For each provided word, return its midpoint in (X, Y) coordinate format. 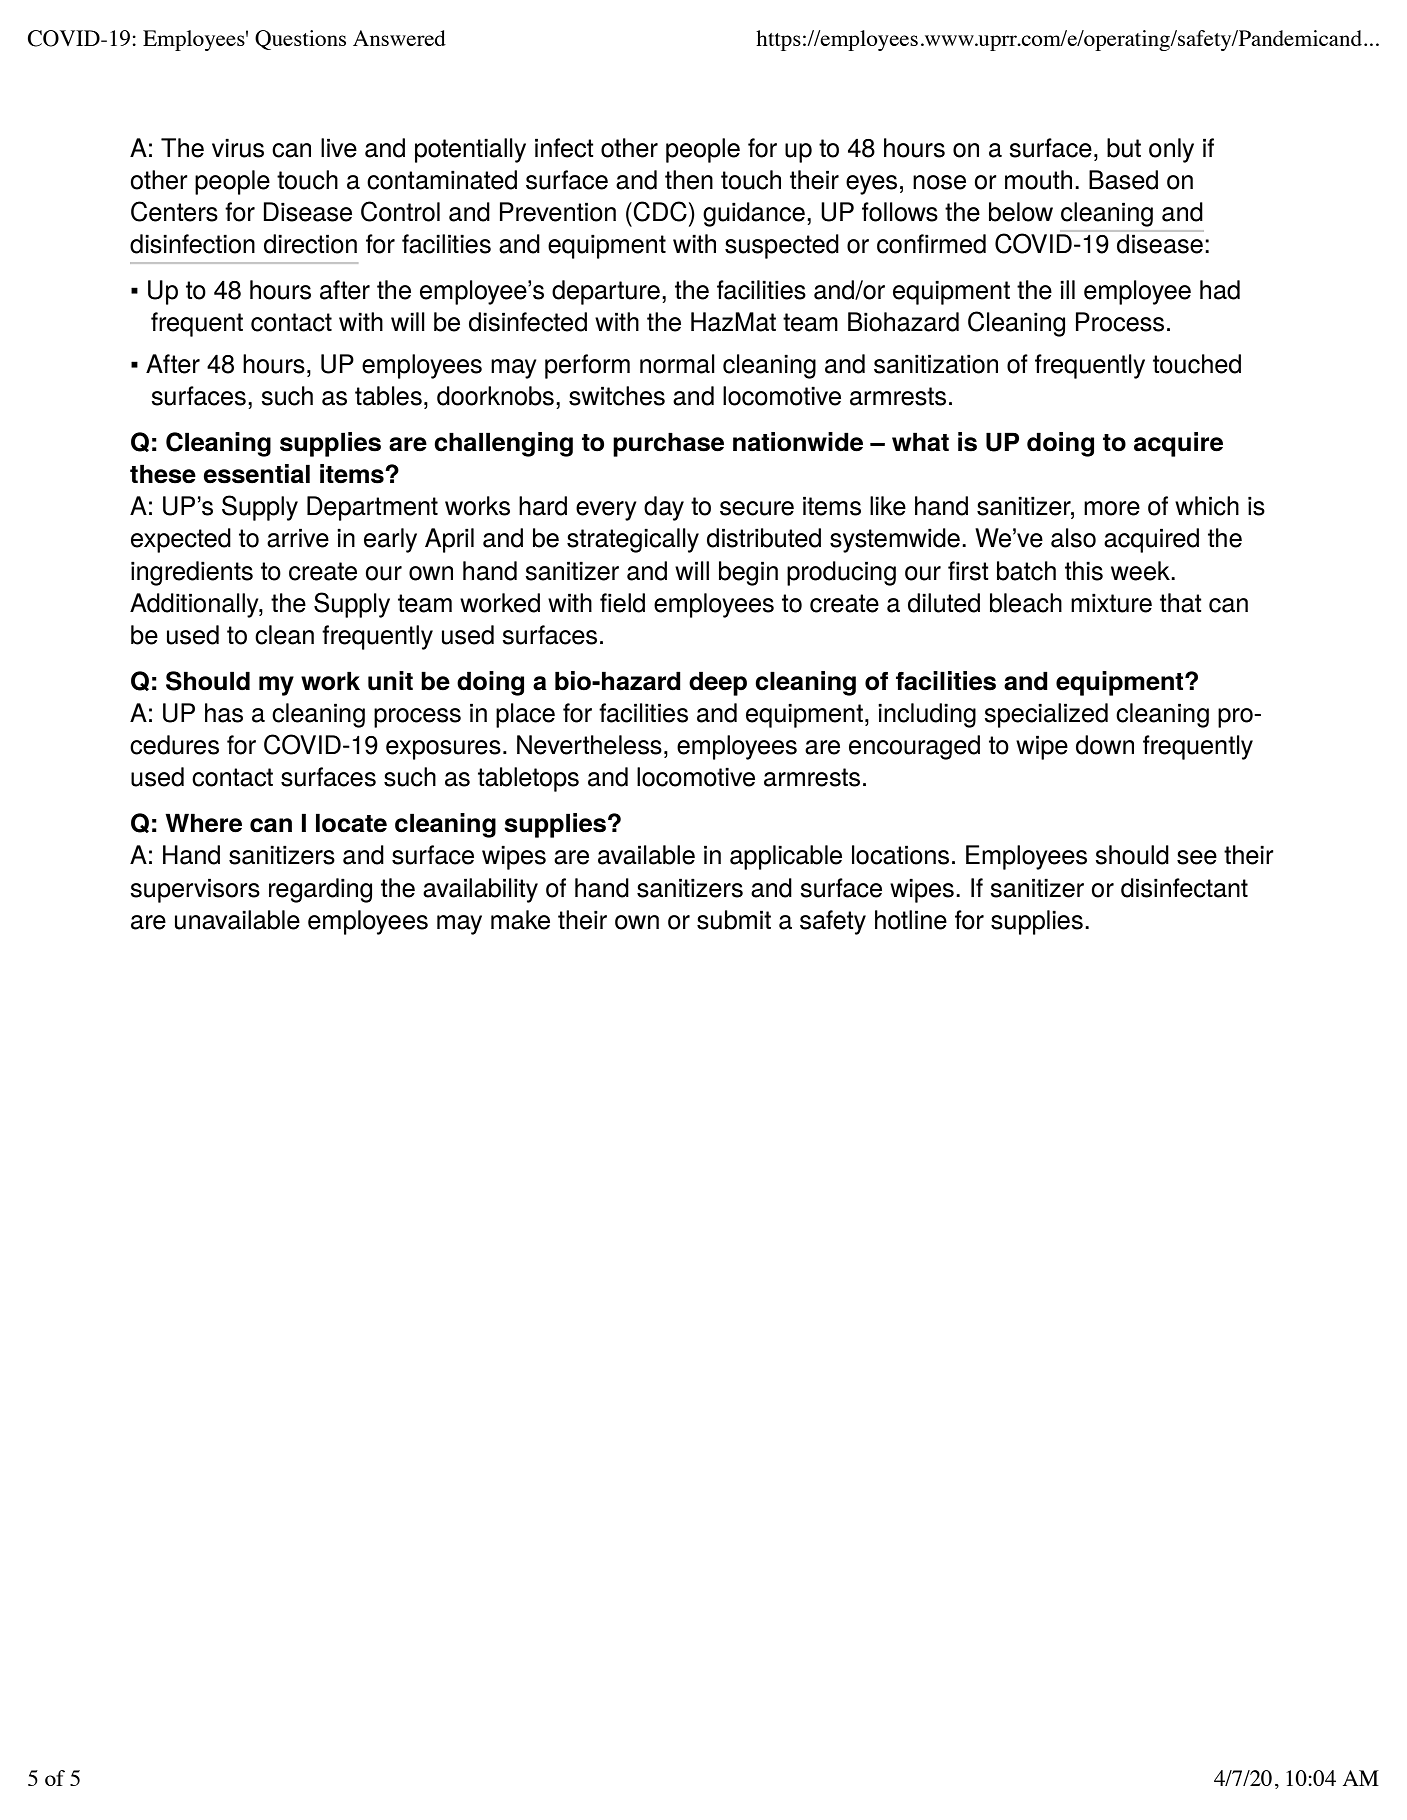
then (689, 180)
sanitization (936, 364)
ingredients (192, 573)
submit (734, 920)
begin (748, 573)
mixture (1111, 603)
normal (677, 364)
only (1171, 150)
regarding (320, 890)
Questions (300, 40)
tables (388, 396)
